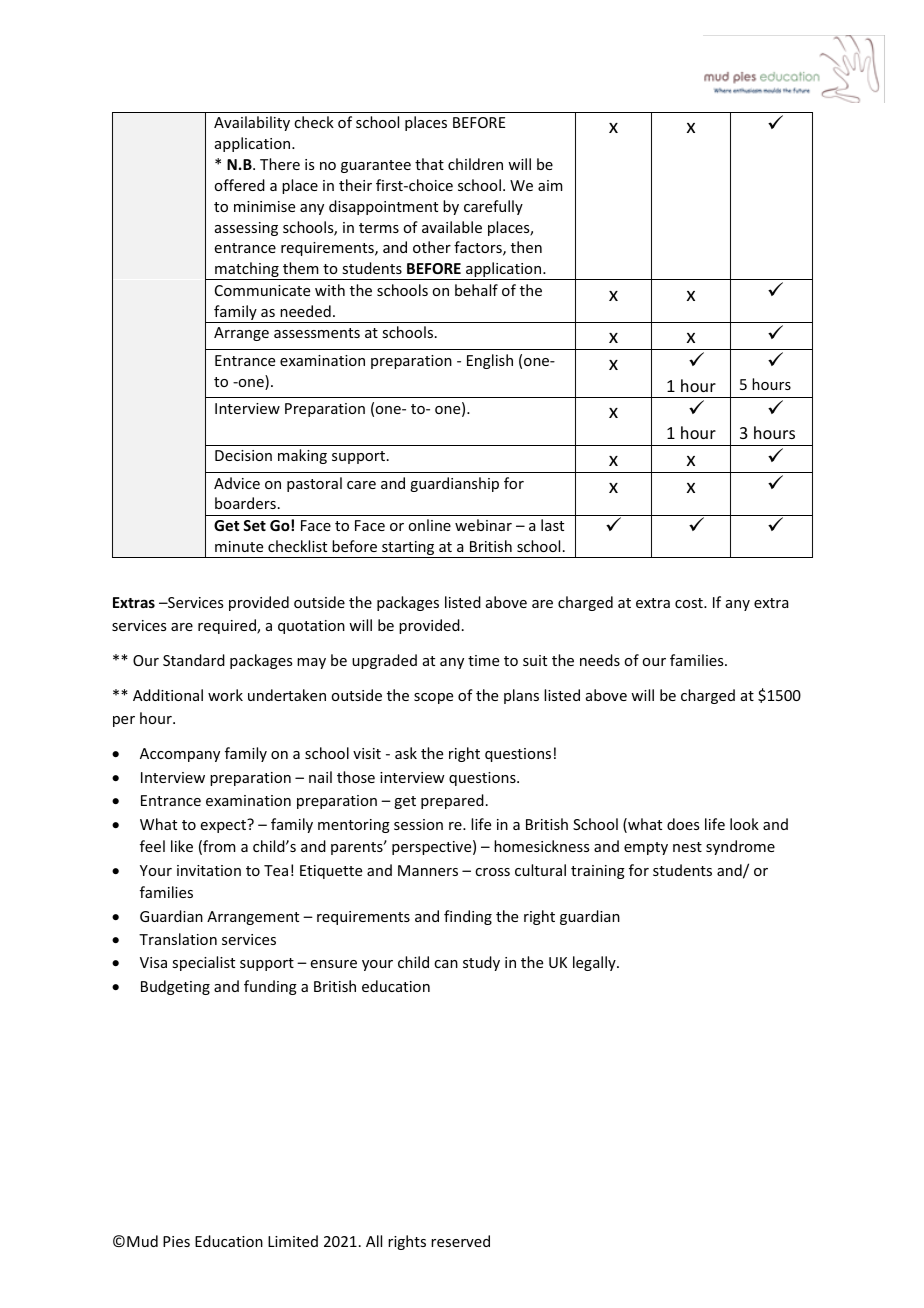  Describe the element at coordinates (239, 185) in the document. I see `offered` at that location.
